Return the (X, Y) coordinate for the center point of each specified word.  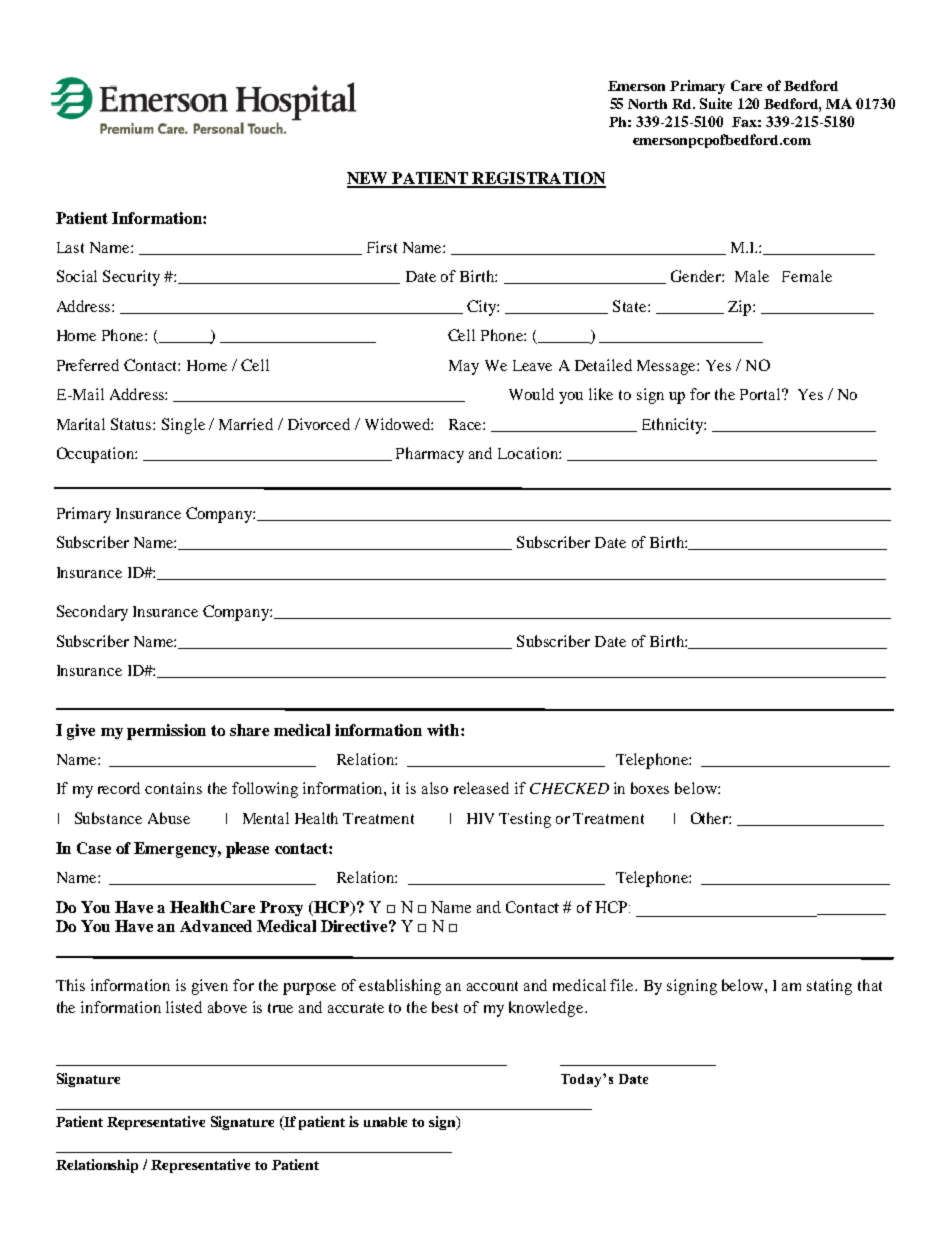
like (601, 394)
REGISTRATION (538, 179)
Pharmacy (430, 455)
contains (173, 788)
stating (829, 987)
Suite (716, 103)
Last (70, 247)
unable (385, 1122)
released (481, 788)
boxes (650, 788)
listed (184, 1007)
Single (183, 426)
